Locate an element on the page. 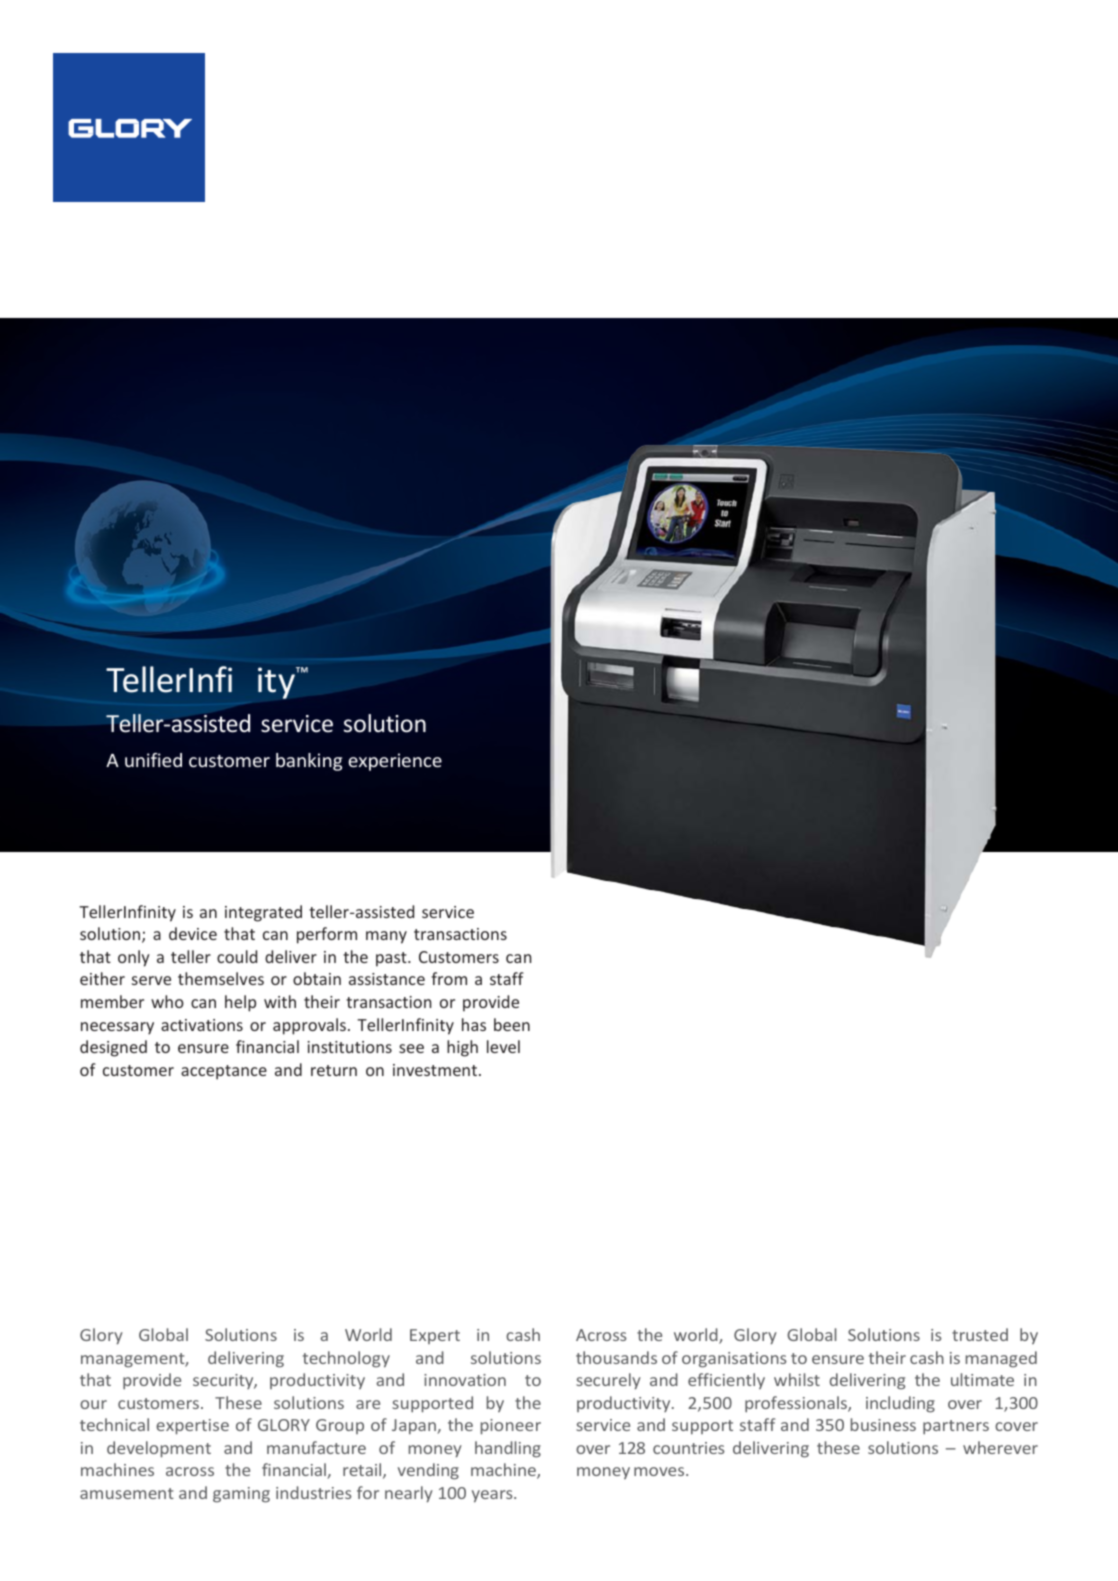 Image resolution: width=1118 pixels, height=1581 pixels. unified is located at coordinates (153, 760).
